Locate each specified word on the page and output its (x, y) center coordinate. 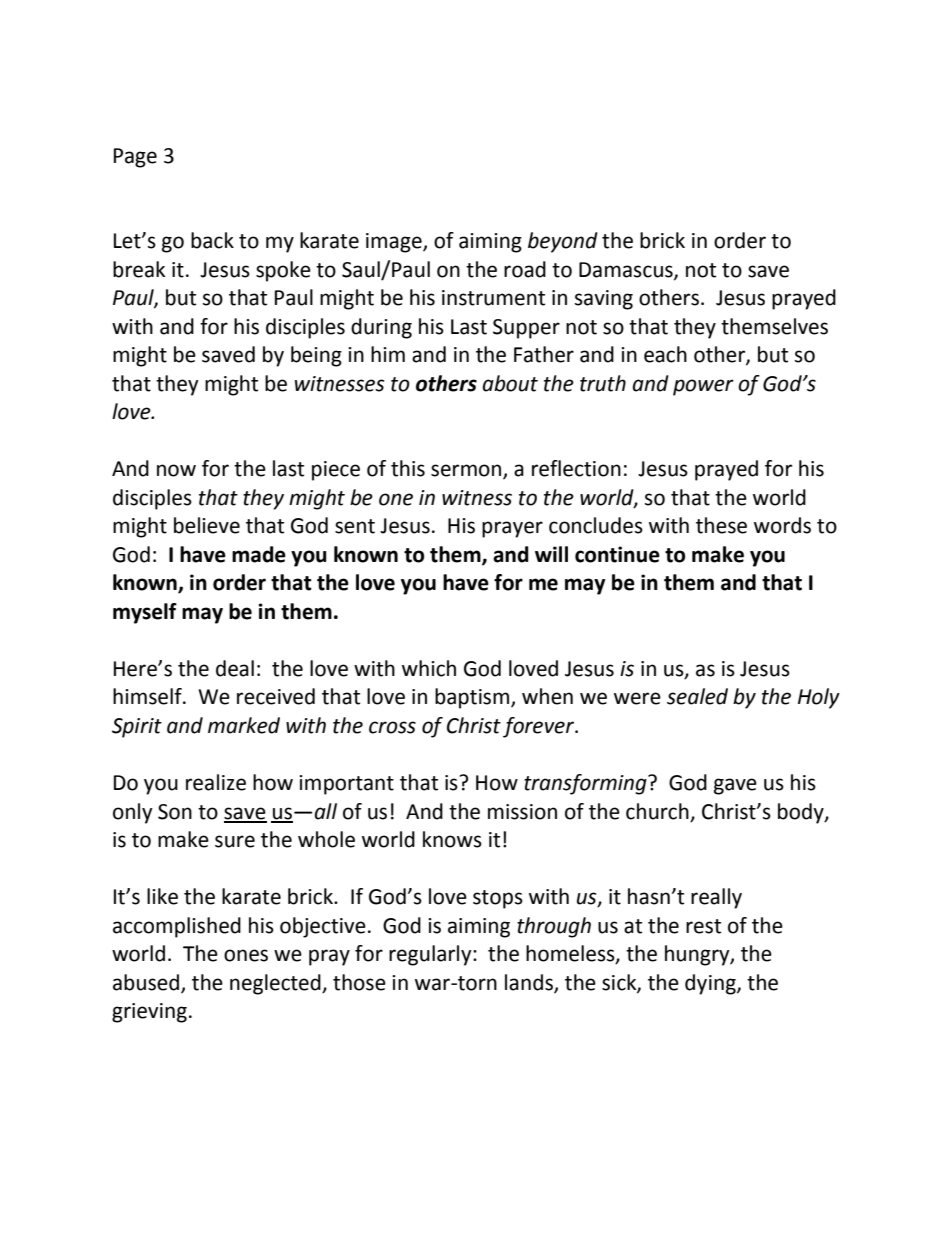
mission (522, 812)
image (395, 243)
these (721, 525)
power (703, 387)
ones (246, 955)
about (510, 383)
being (316, 356)
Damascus (627, 271)
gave (735, 786)
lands (530, 983)
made (259, 554)
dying (711, 984)
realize (216, 782)
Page (135, 158)
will (551, 554)
